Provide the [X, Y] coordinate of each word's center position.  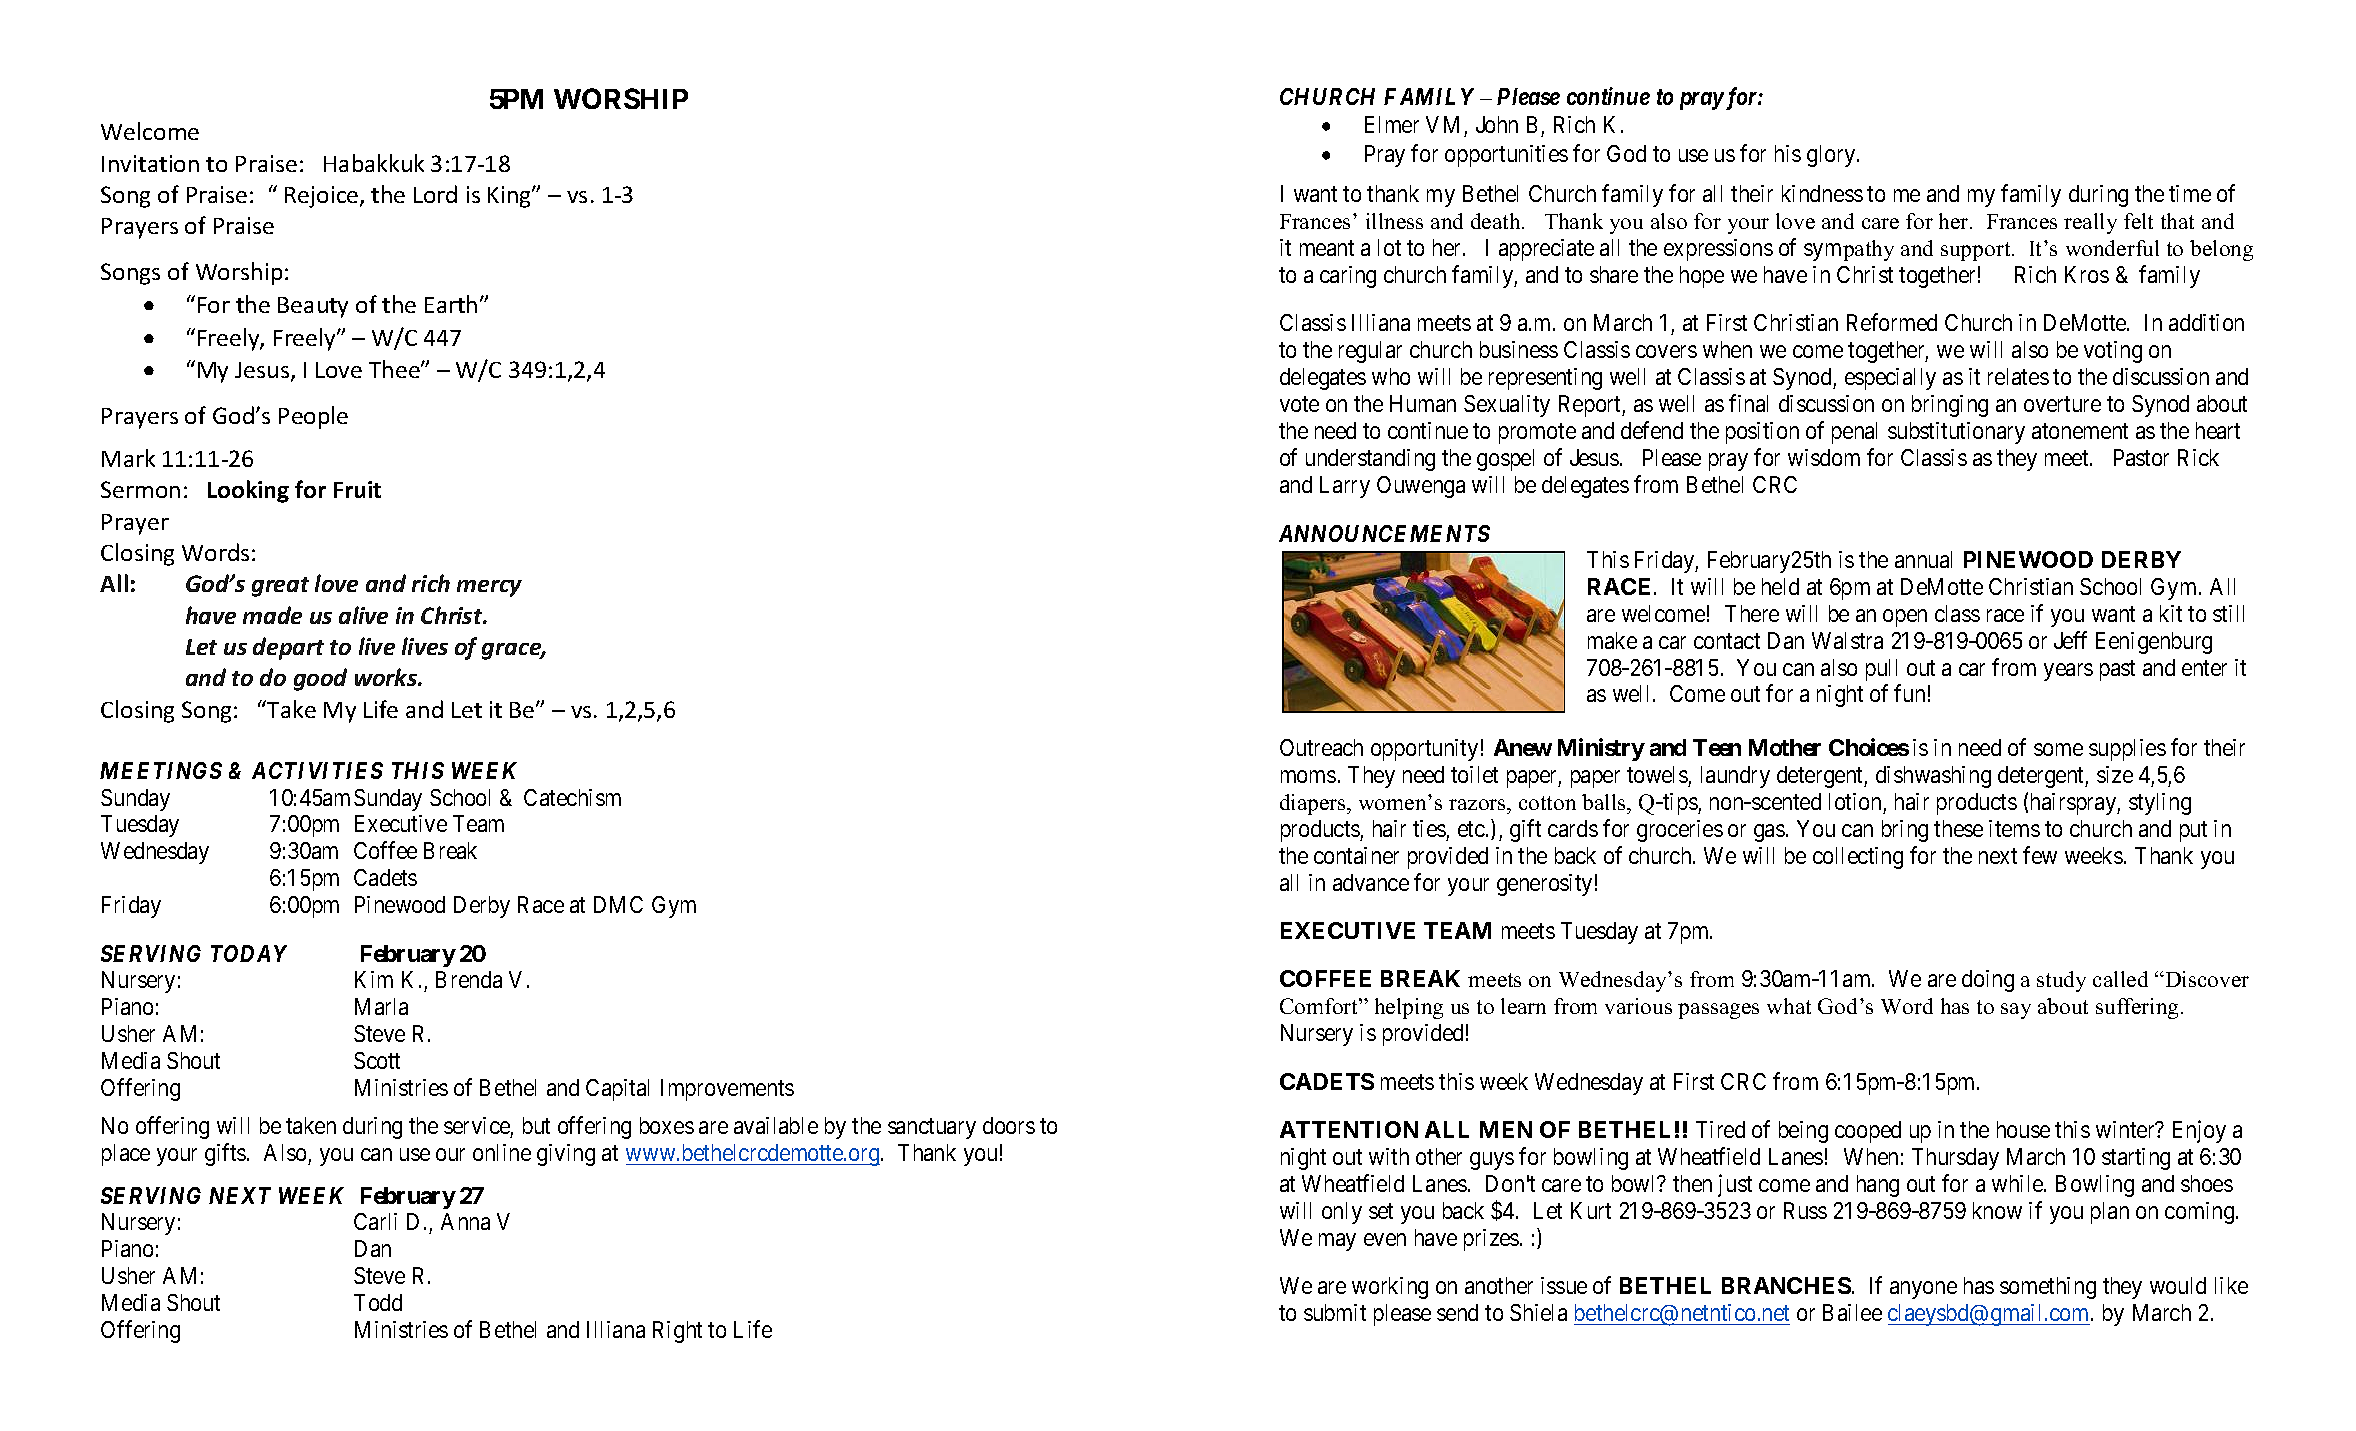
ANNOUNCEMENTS [1384, 533]
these [1958, 828]
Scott [377, 1060]
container [1356, 855]
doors [1009, 1125]
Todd [378, 1302]
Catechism [572, 797]
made [272, 615]
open [1905, 618]
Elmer [1392, 124]
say [2016, 1011]
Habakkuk [374, 163]
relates [2018, 376]
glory [1832, 156]
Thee [395, 369]
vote [1299, 404]
